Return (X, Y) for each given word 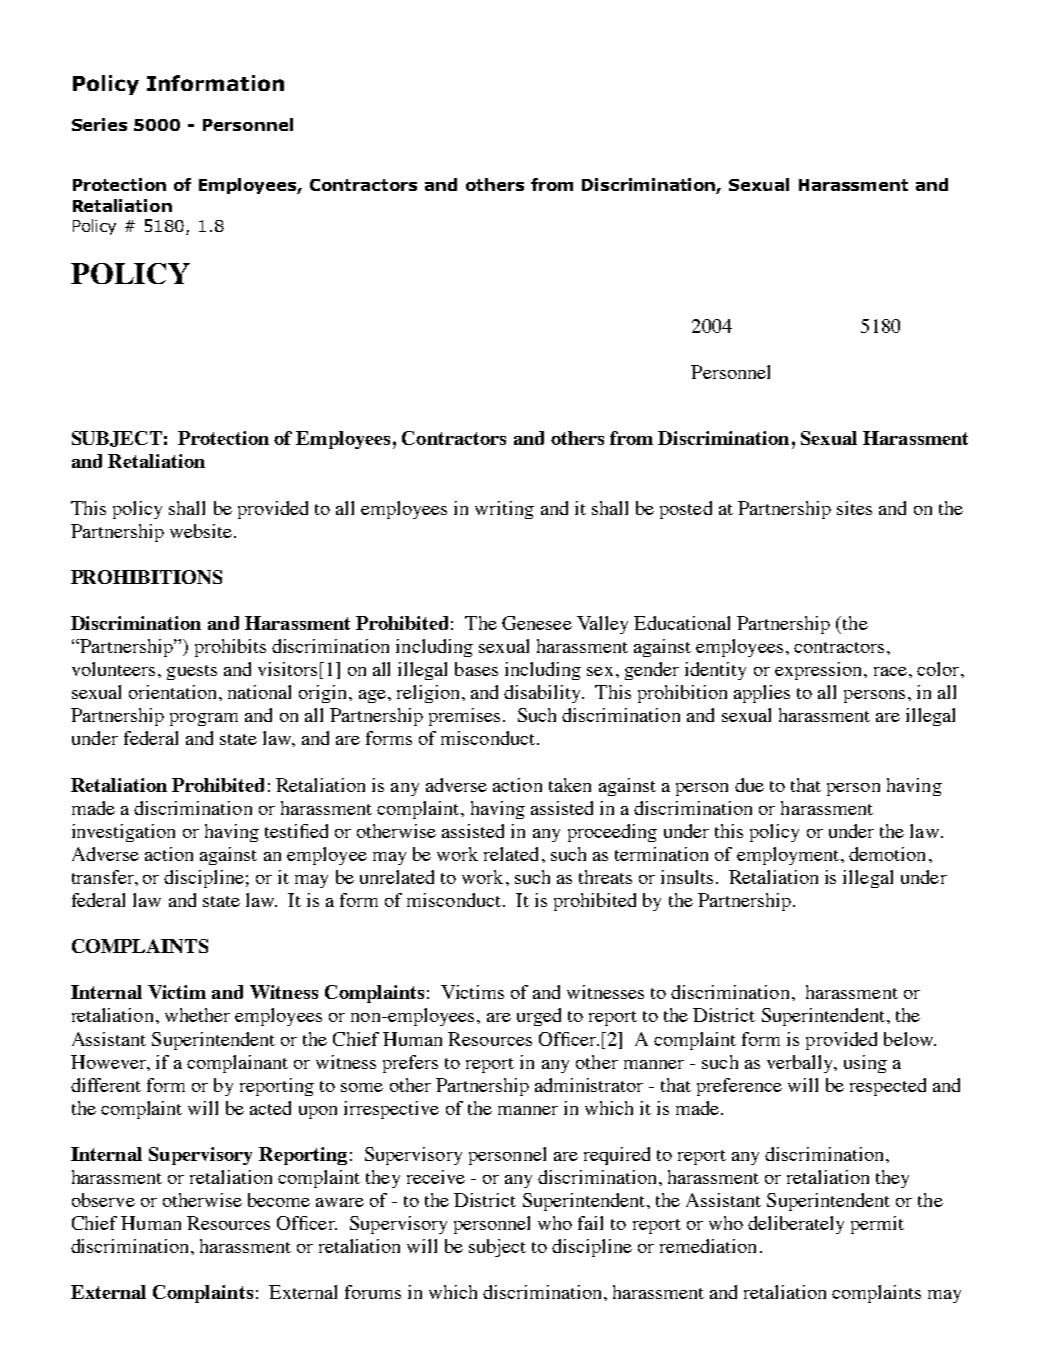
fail (590, 1223)
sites (854, 508)
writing (504, 510)
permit (877, 1225)
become (279, 1200)
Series (99, 124)
